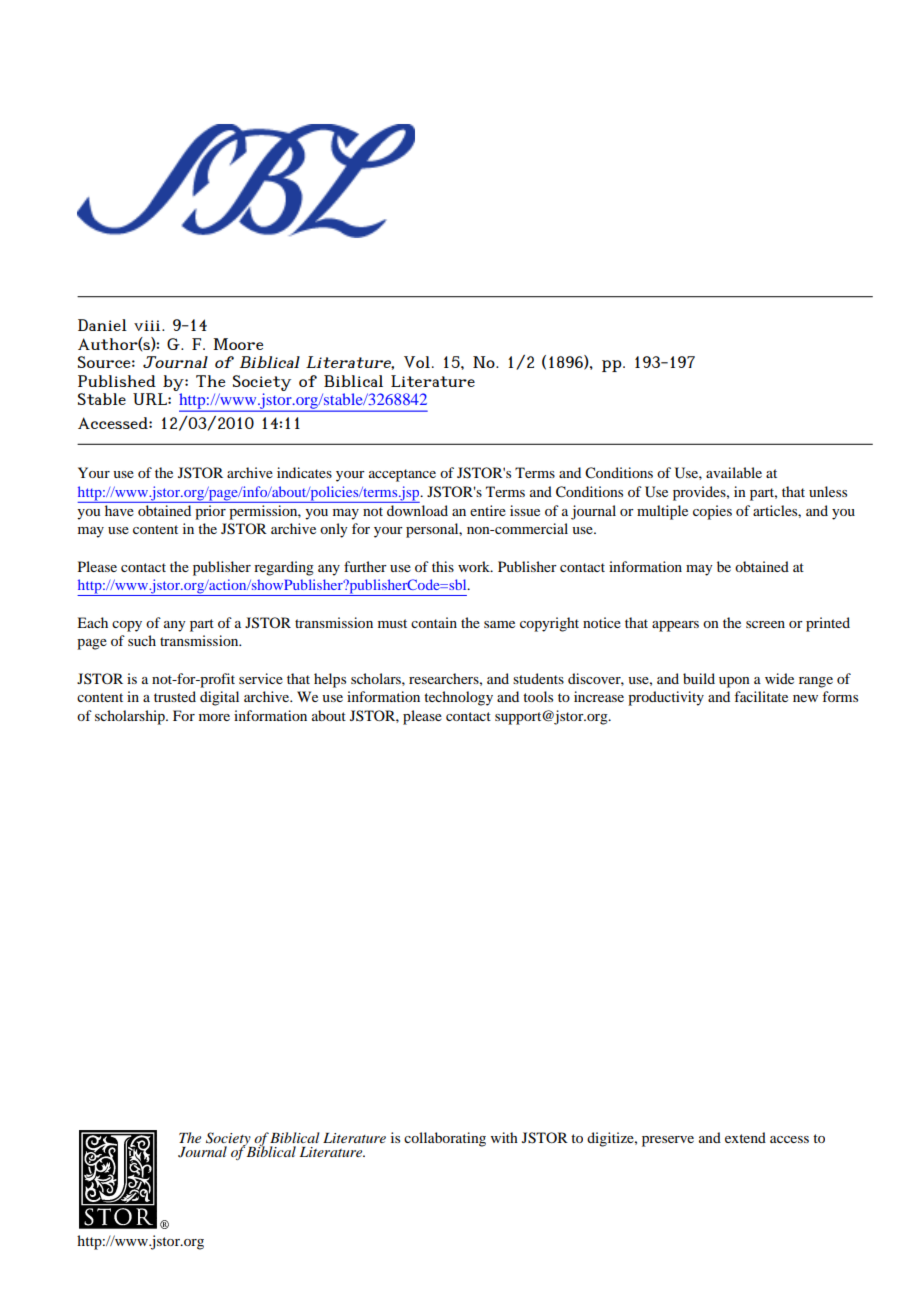  What do you see at coordinates (119, 510) in the screenshot?
I see `have` at bounding box center [119, 510].
